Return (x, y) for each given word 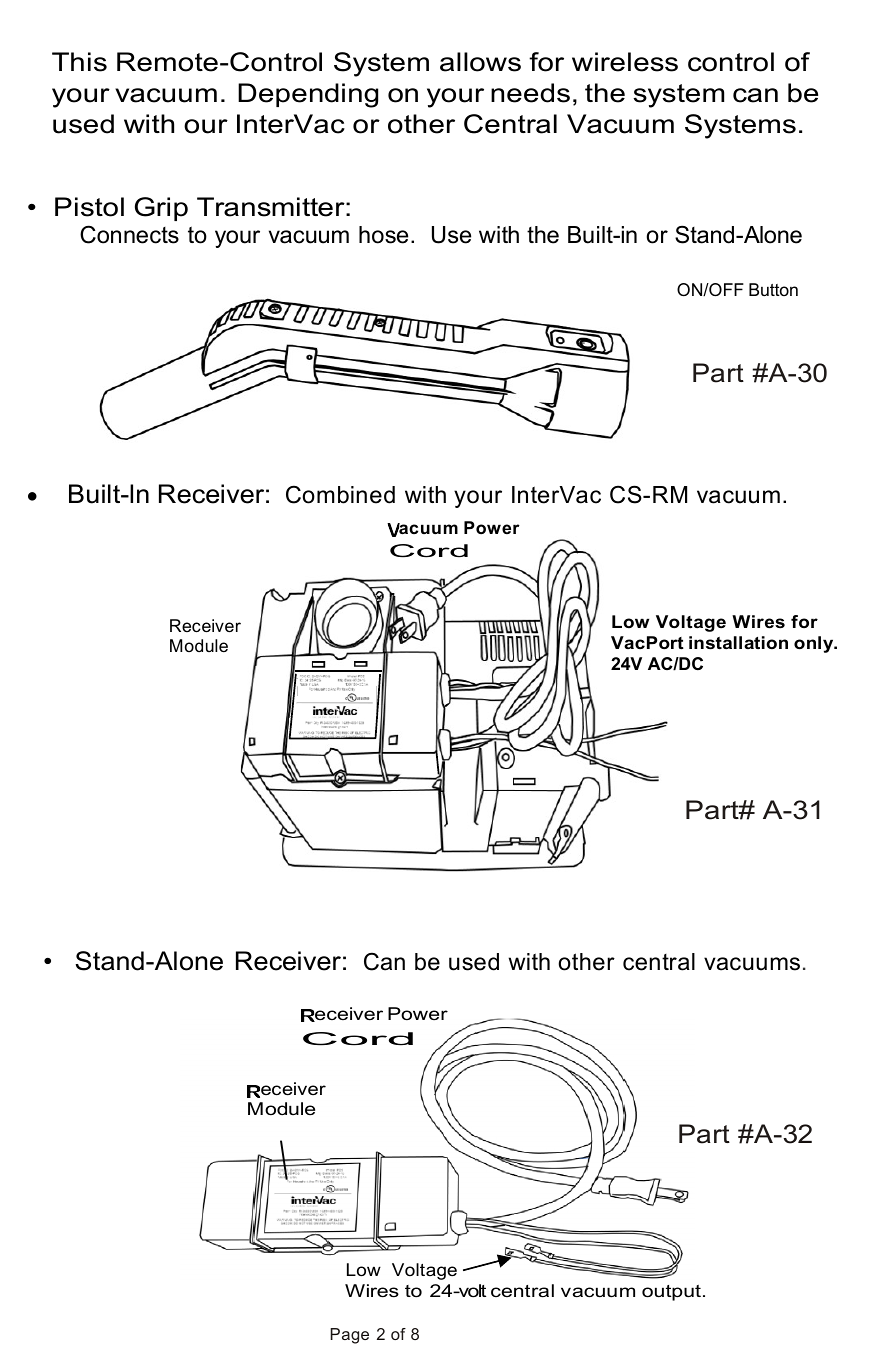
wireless (625, 62)
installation (738, 643)
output (671, 1293)
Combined (340, 494)
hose (383, 235)
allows (480, 62)
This (79, 62)
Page (349, 1336)
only (815, 644)
